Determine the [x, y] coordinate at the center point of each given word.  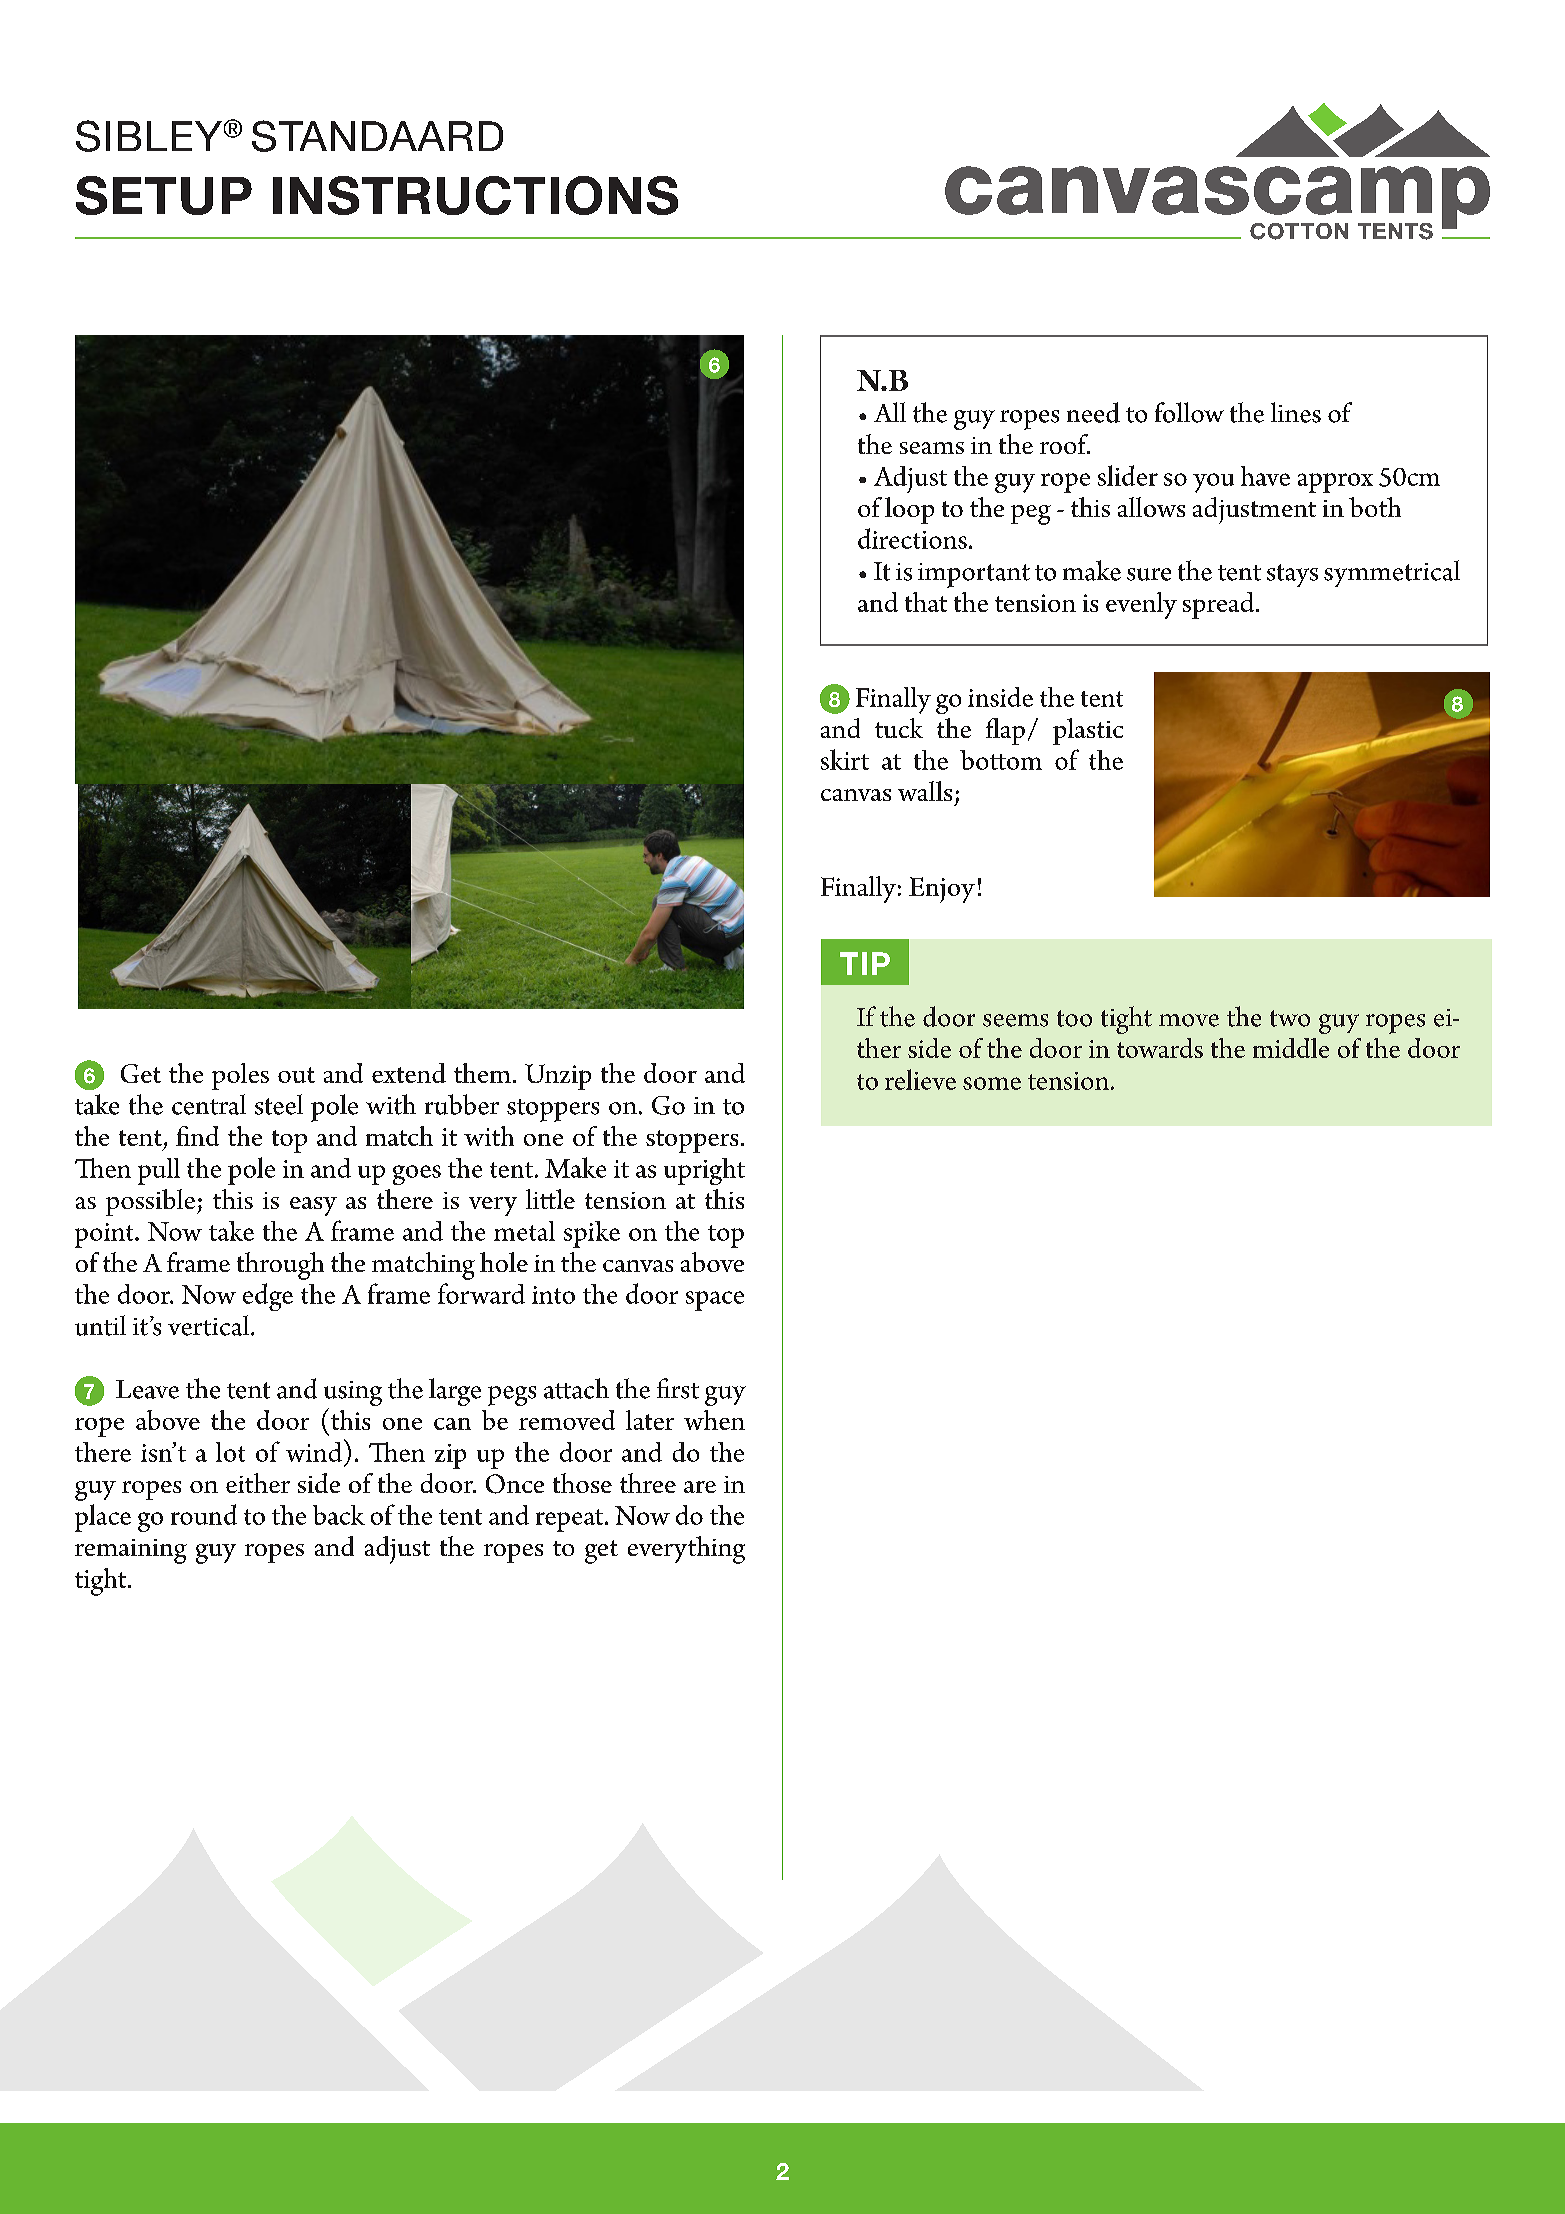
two [1290, 1018]
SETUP [164, 195]
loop [909, 510]
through [280, 1266]
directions [912, 538]
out [296, 1075]
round [204, 1514]
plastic [1088, 731]
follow [1189, 412]
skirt [845, 759]
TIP [865, 963]
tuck [899, 728]
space [715, 1301]
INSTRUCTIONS [475, 195]
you [1213, 483]
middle [1291, 1048]
